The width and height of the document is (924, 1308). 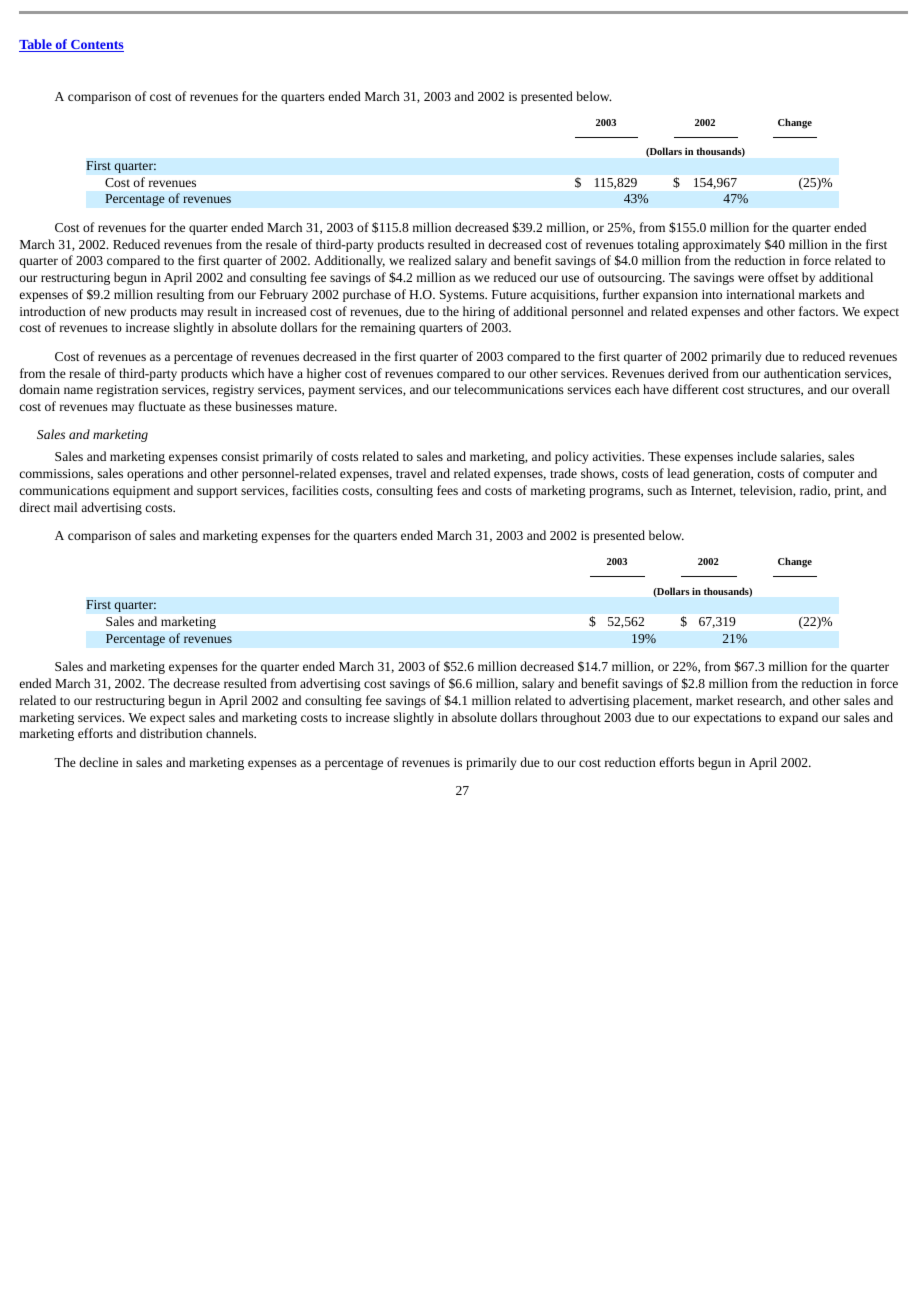 What do you see at coordinates (463, 296) in the document?
I see `Systems` at bounding box center [463, 296].
